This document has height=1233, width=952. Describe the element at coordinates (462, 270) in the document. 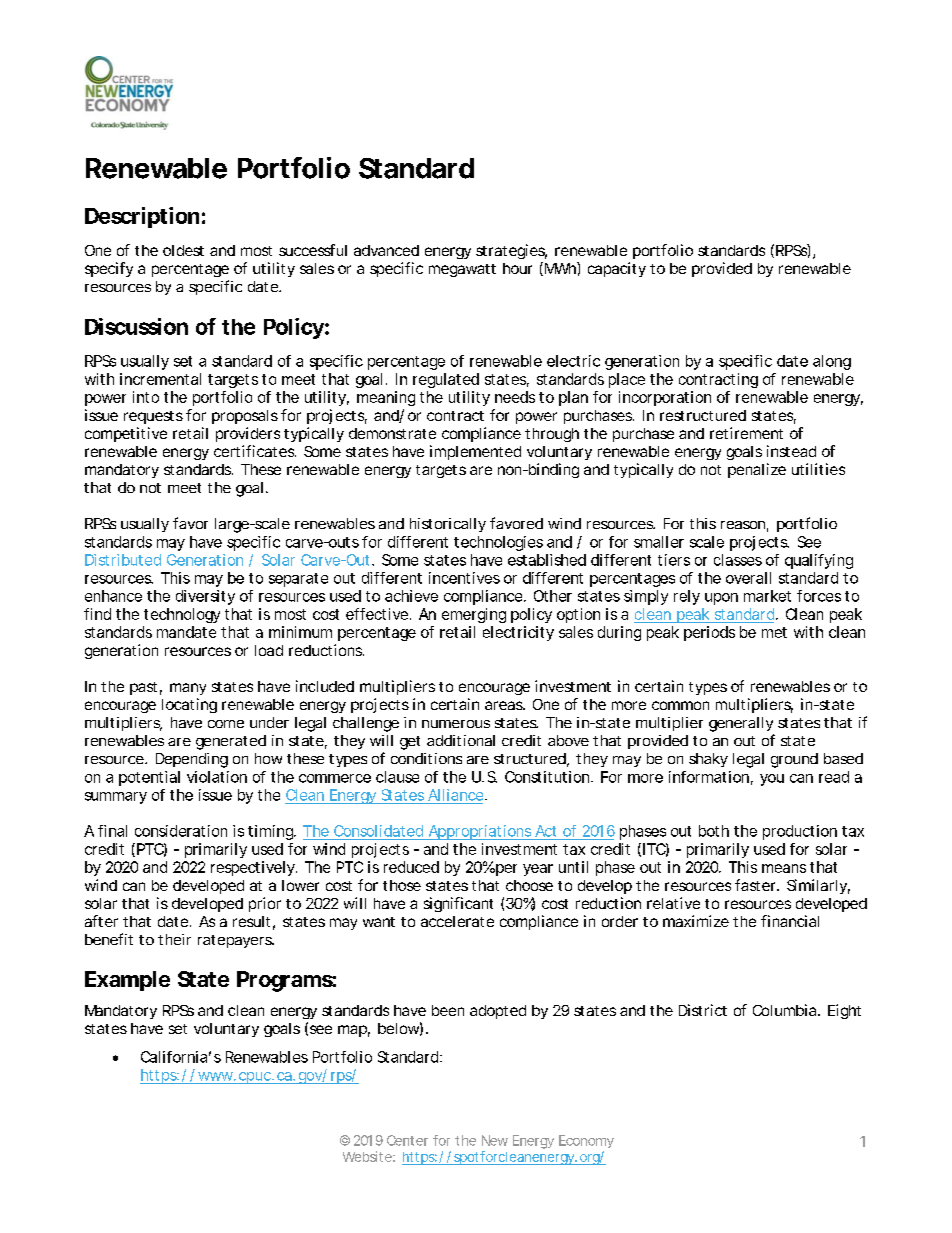

I see `megawatt` at that location.
